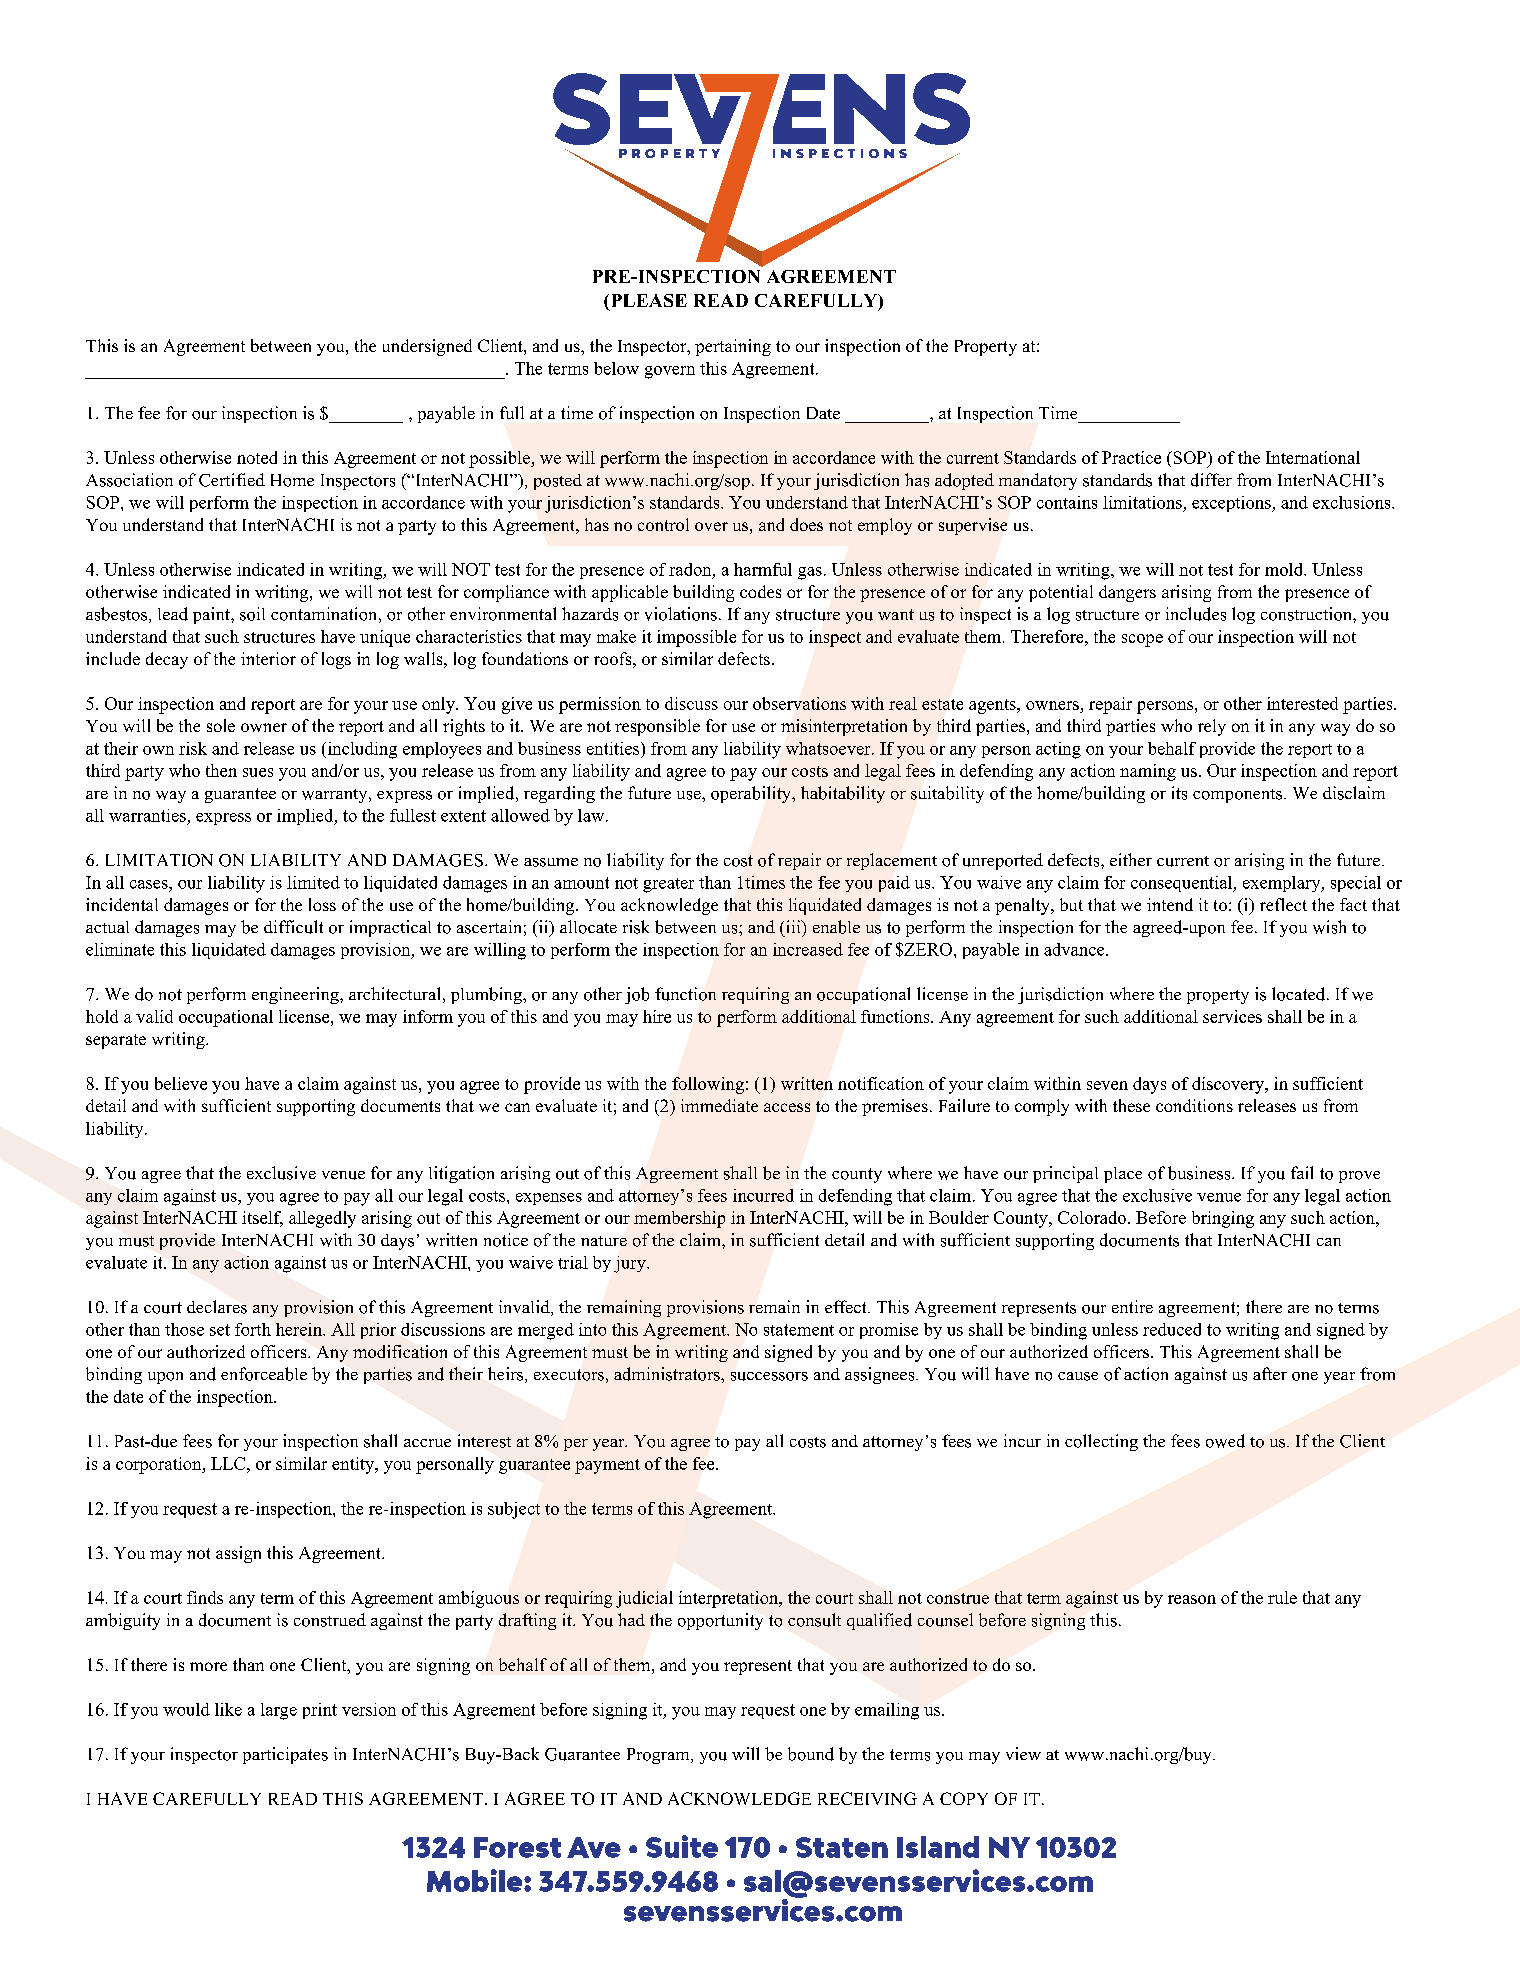  What do you see at coordinates (1239, 796) in the page?
I see `components` at bounding box center [1239, 796].
